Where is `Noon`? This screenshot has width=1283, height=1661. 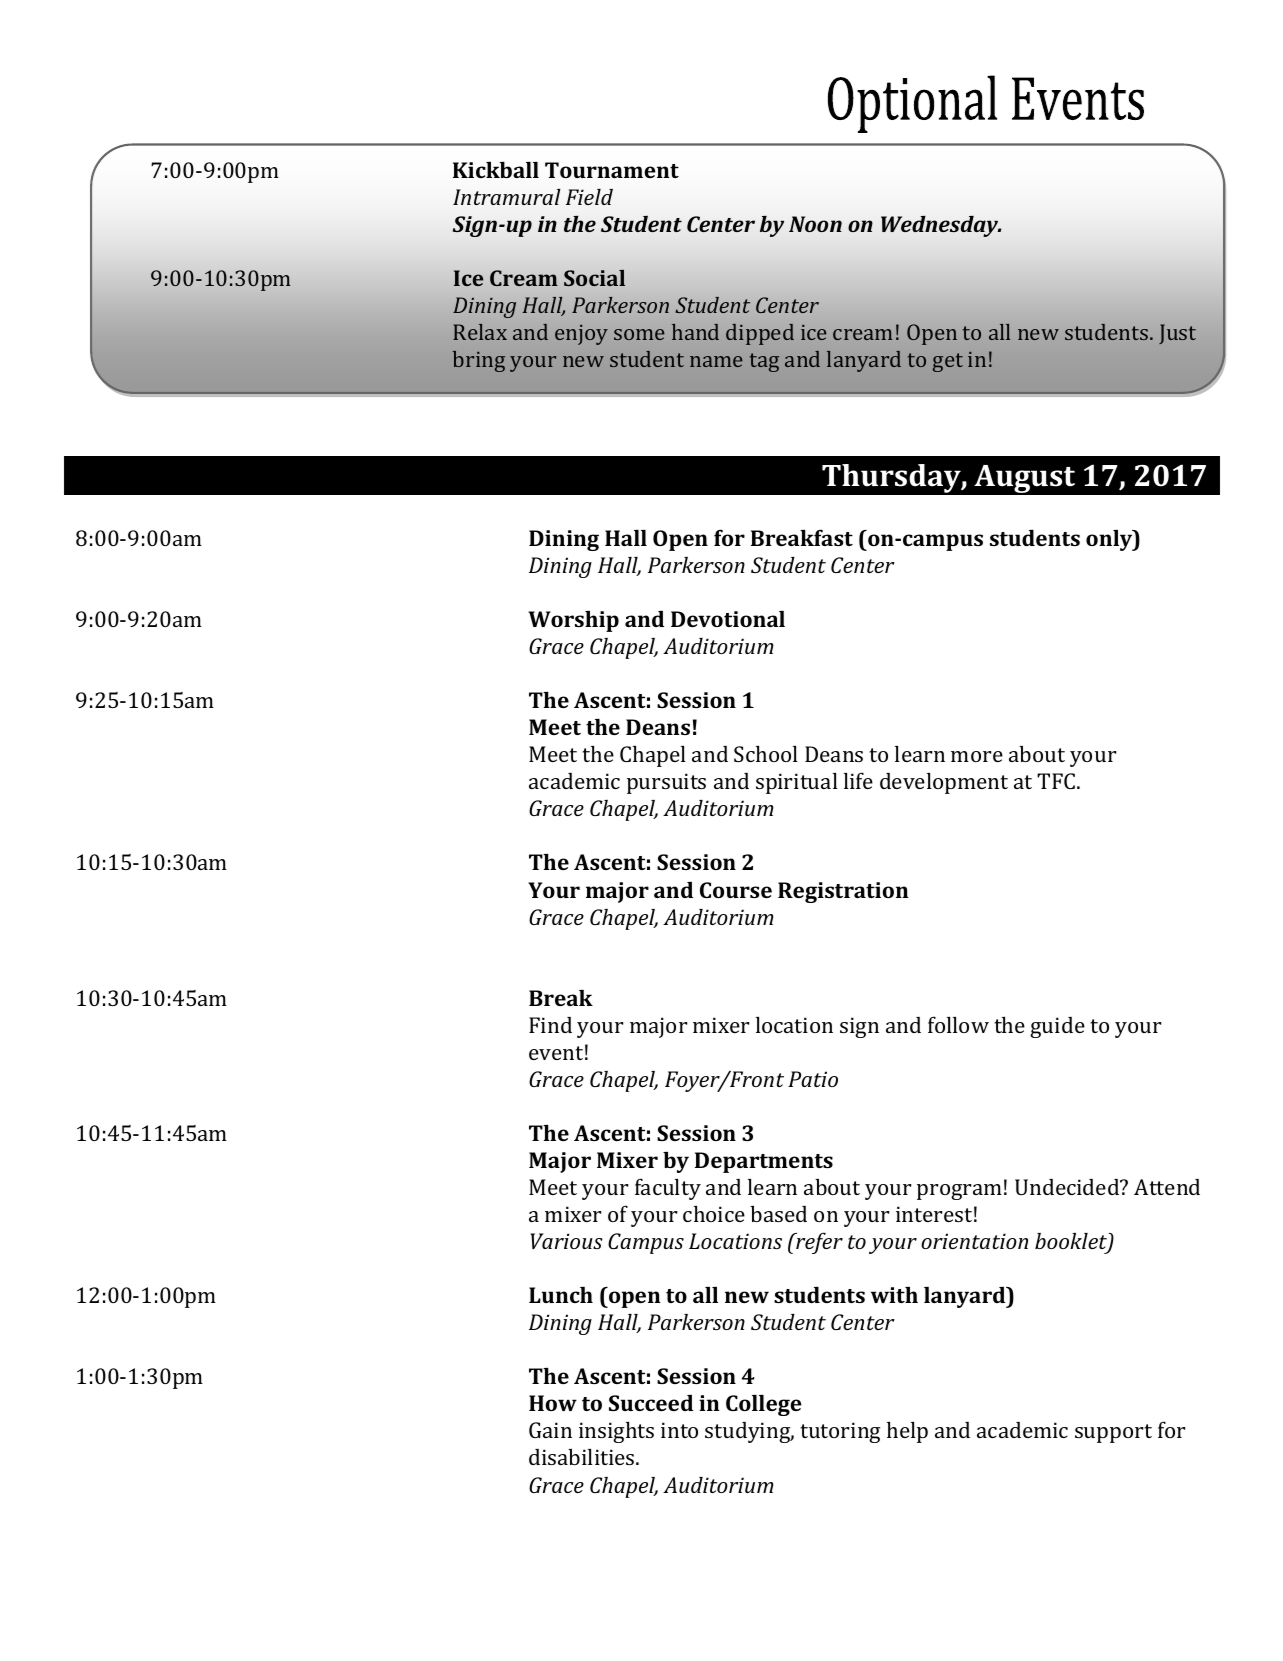
Noon is located at coordinates (815, 224).
